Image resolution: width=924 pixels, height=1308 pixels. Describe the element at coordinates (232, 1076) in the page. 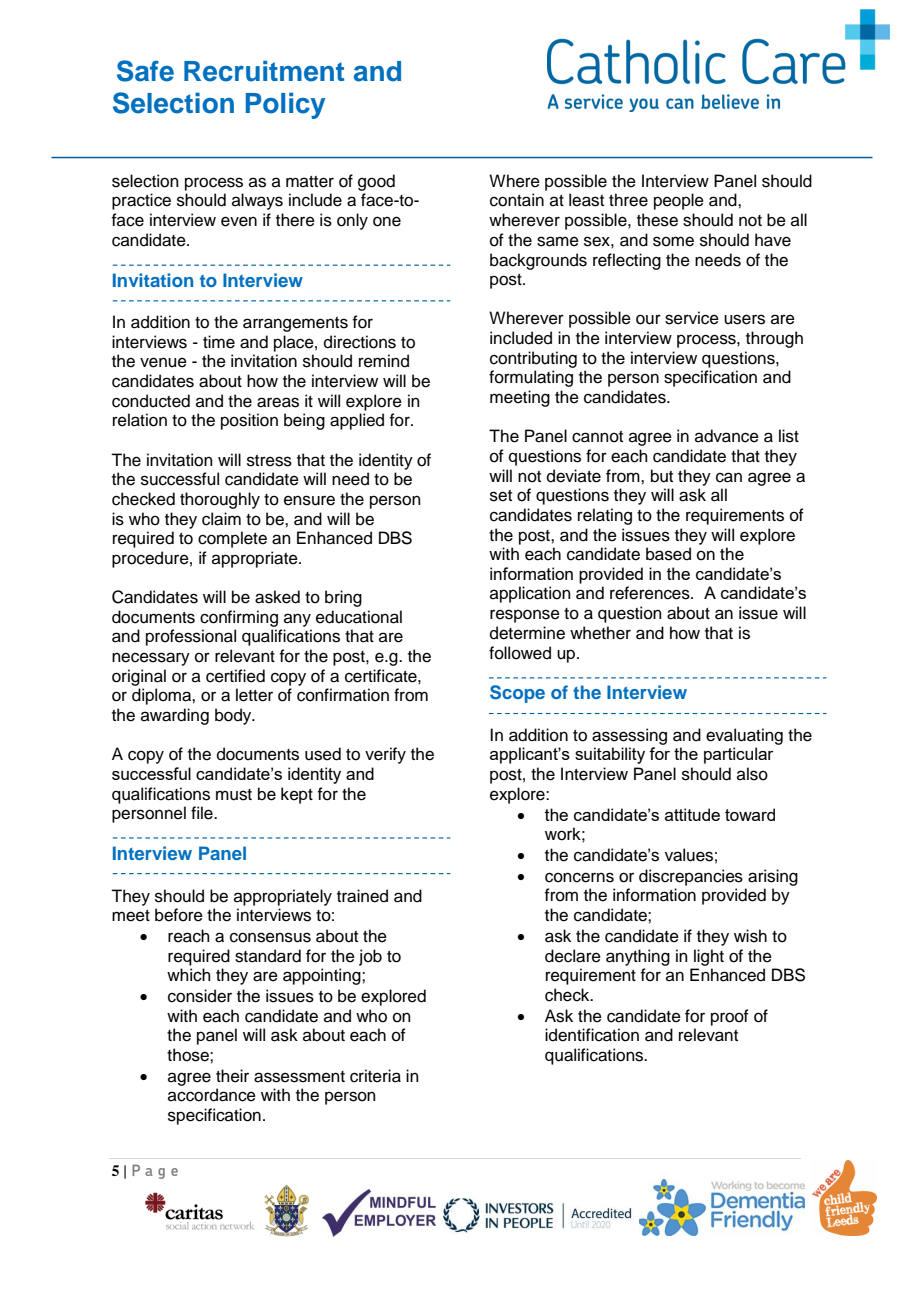

I see `their` at that location.
